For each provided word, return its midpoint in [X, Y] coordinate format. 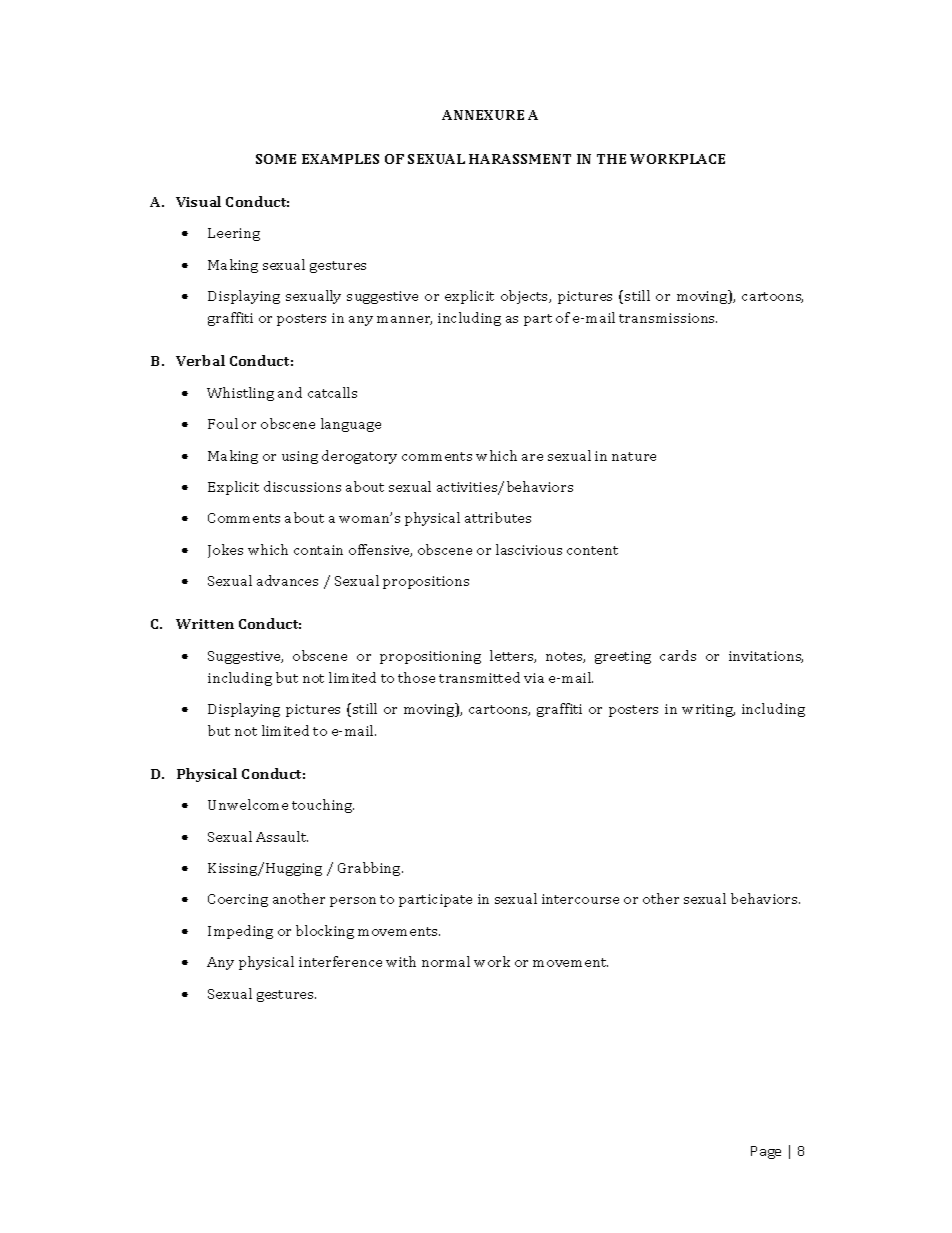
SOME [276, 159]
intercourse [580, 899]
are [532, 457]
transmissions [668, 318]
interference [340, 961]
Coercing [238, 900]
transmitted [479, 677]
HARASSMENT [520, 159]
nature [634, 456]
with [401, 961]
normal [446, 961]
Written [205, 624]
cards [678, 655]
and [290, 392]
